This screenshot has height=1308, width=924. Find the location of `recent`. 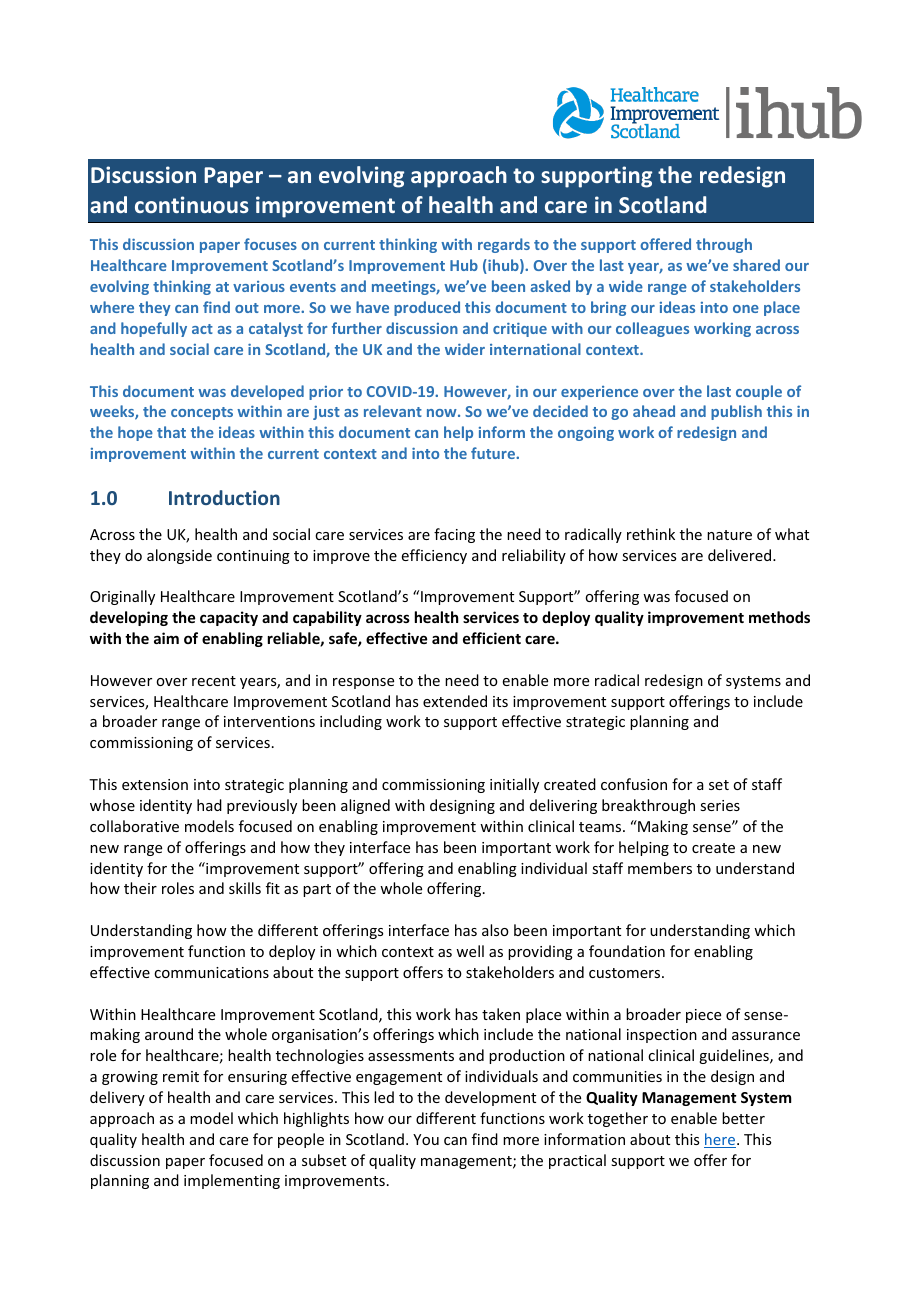

recent is located at coordinates (214, 681).
